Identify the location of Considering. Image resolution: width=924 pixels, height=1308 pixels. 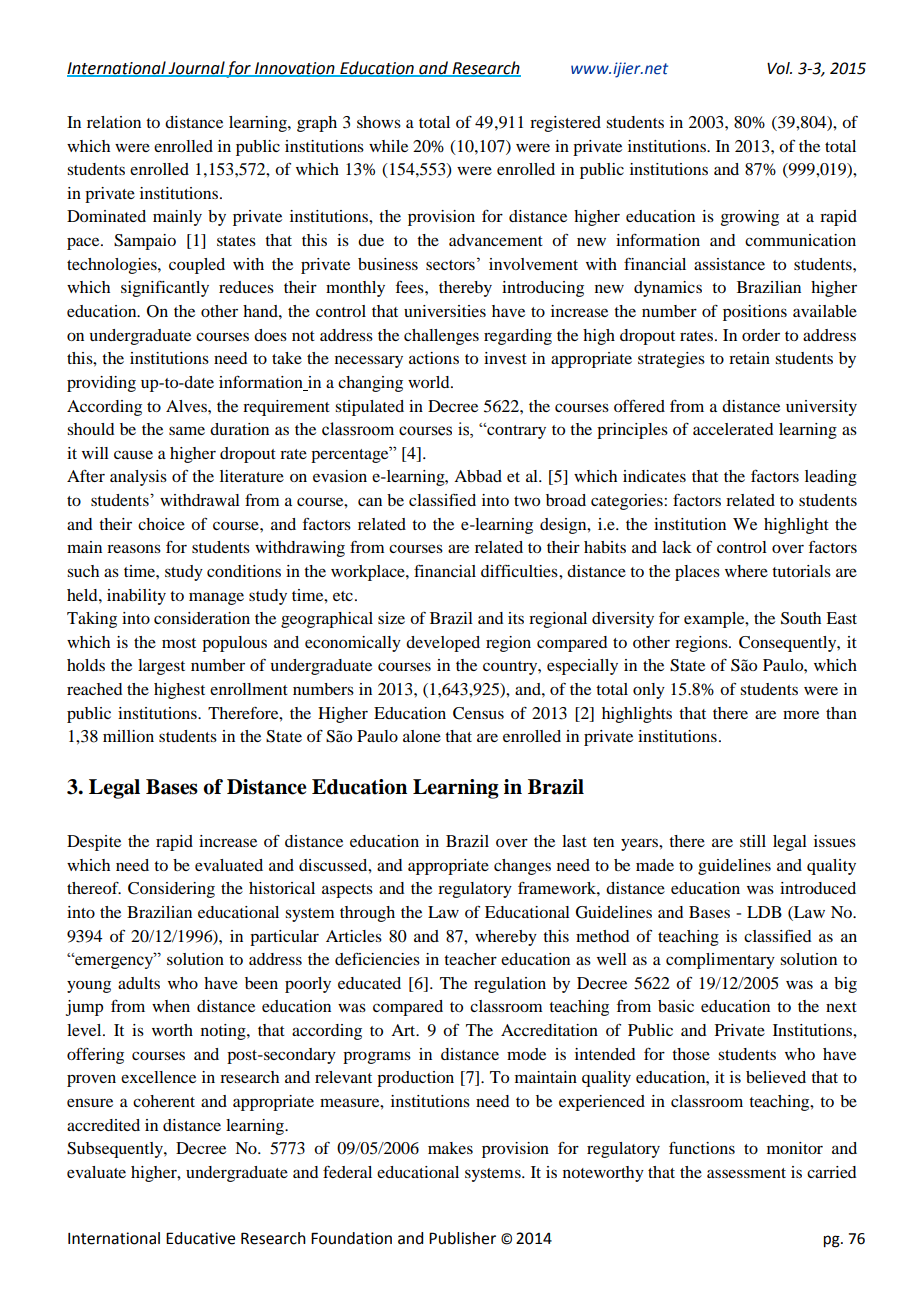
(171, 890).
